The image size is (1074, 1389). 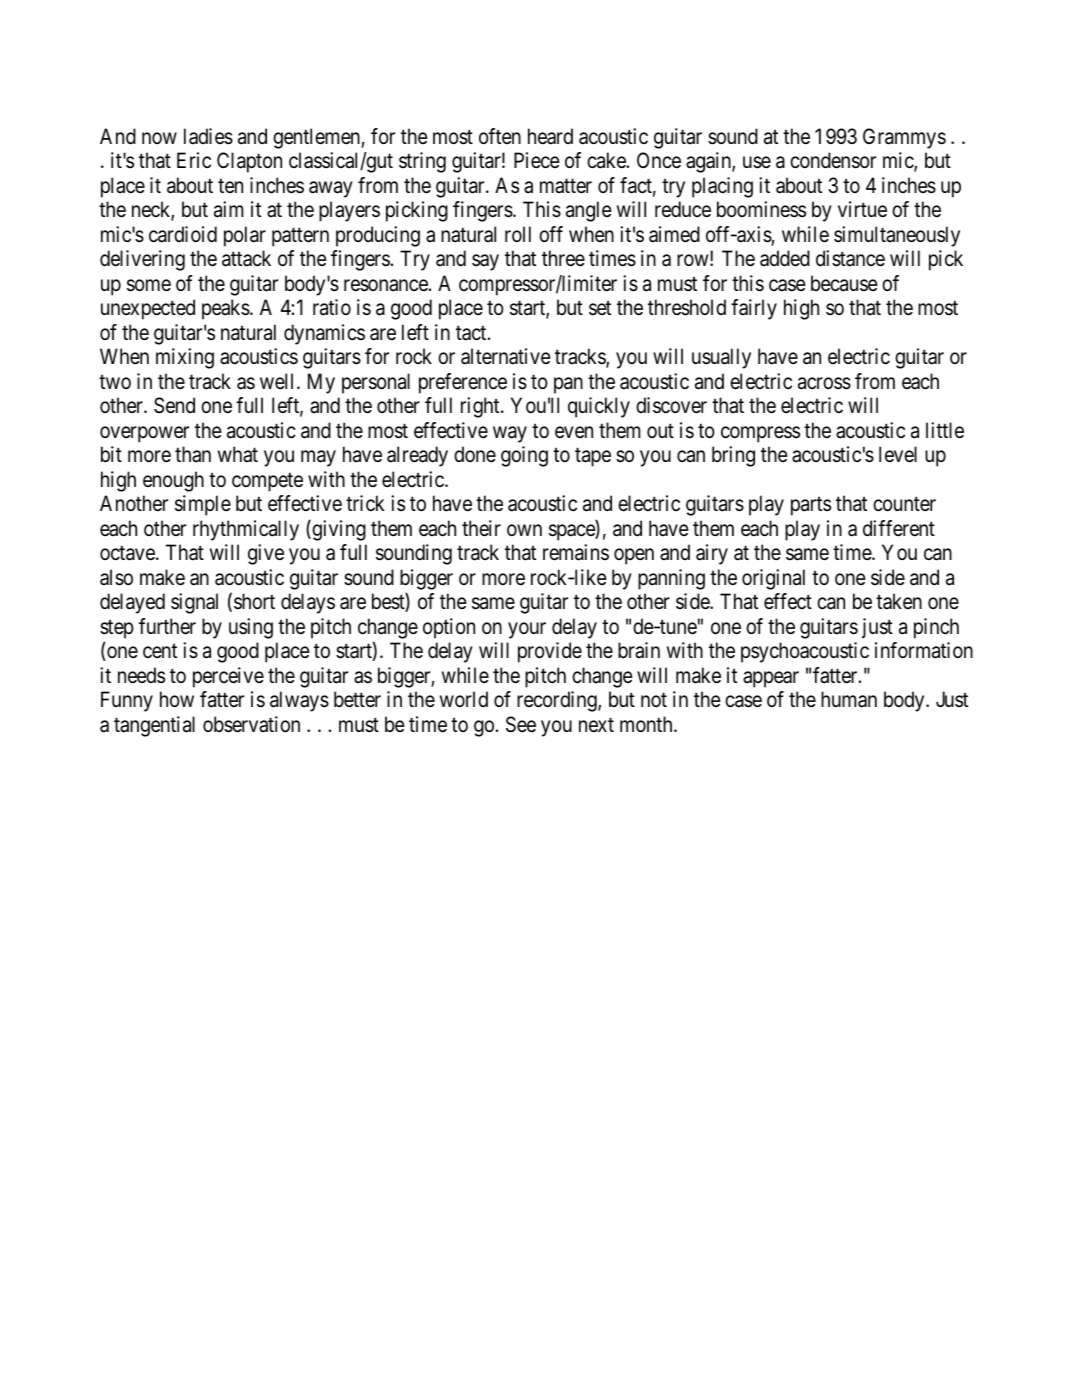 What do you see at coordinates (537, 160) in the screenshot?
I see `Piece` at bounding box center [537, 160].
